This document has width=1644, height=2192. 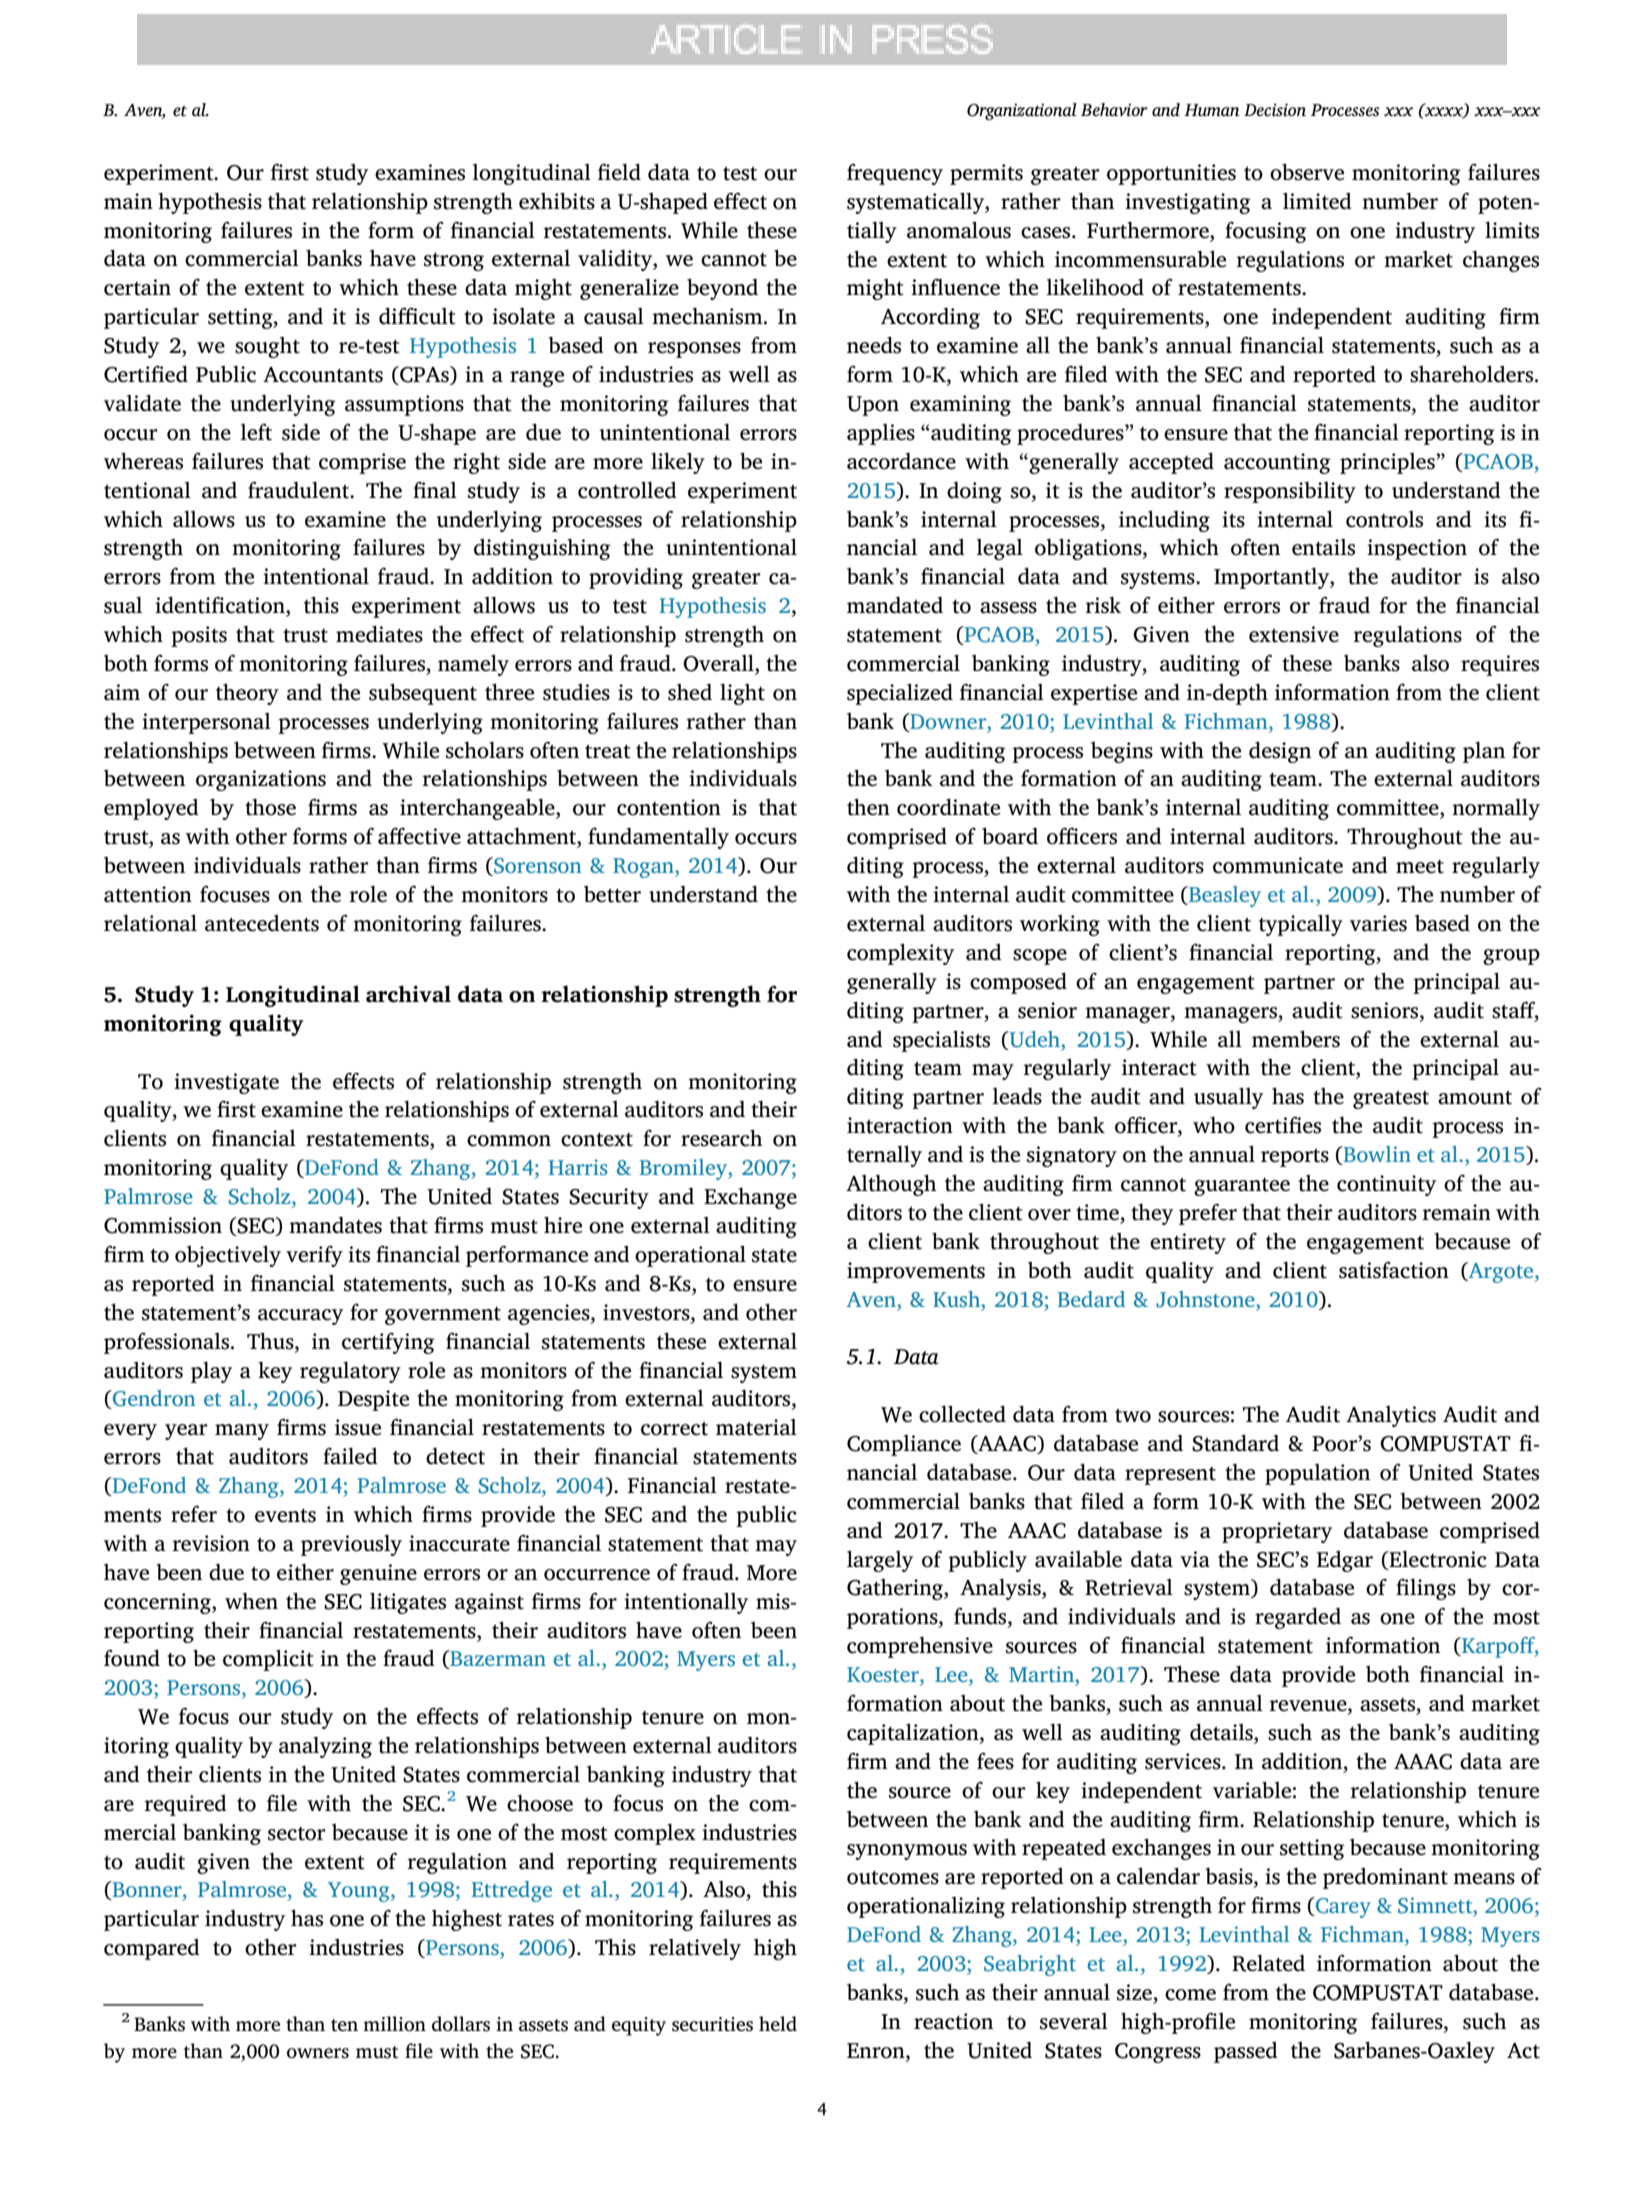 I want to click on strong, so click(x=454, y=261).
